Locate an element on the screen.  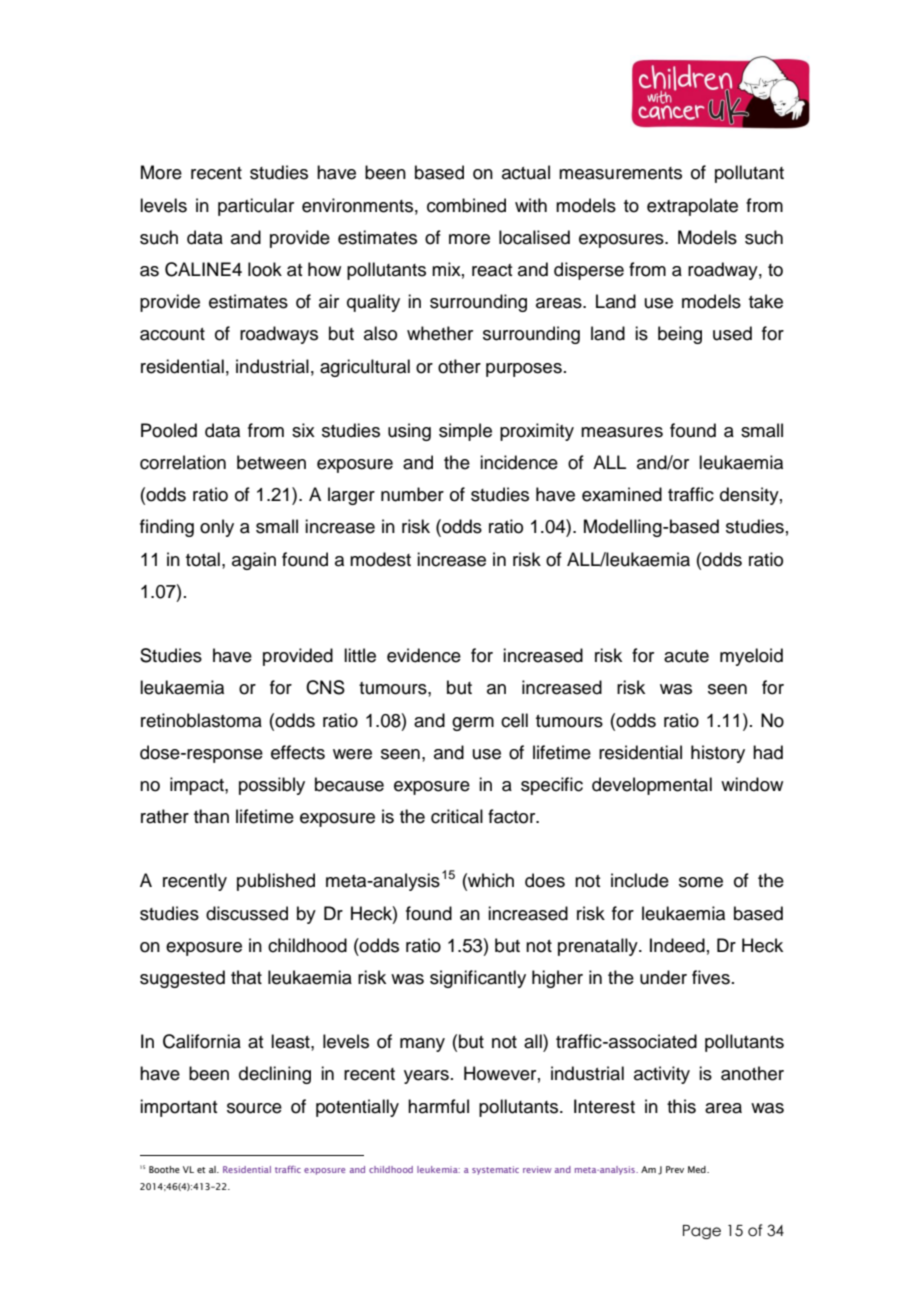
germ is located at coordinates (473, 724).
